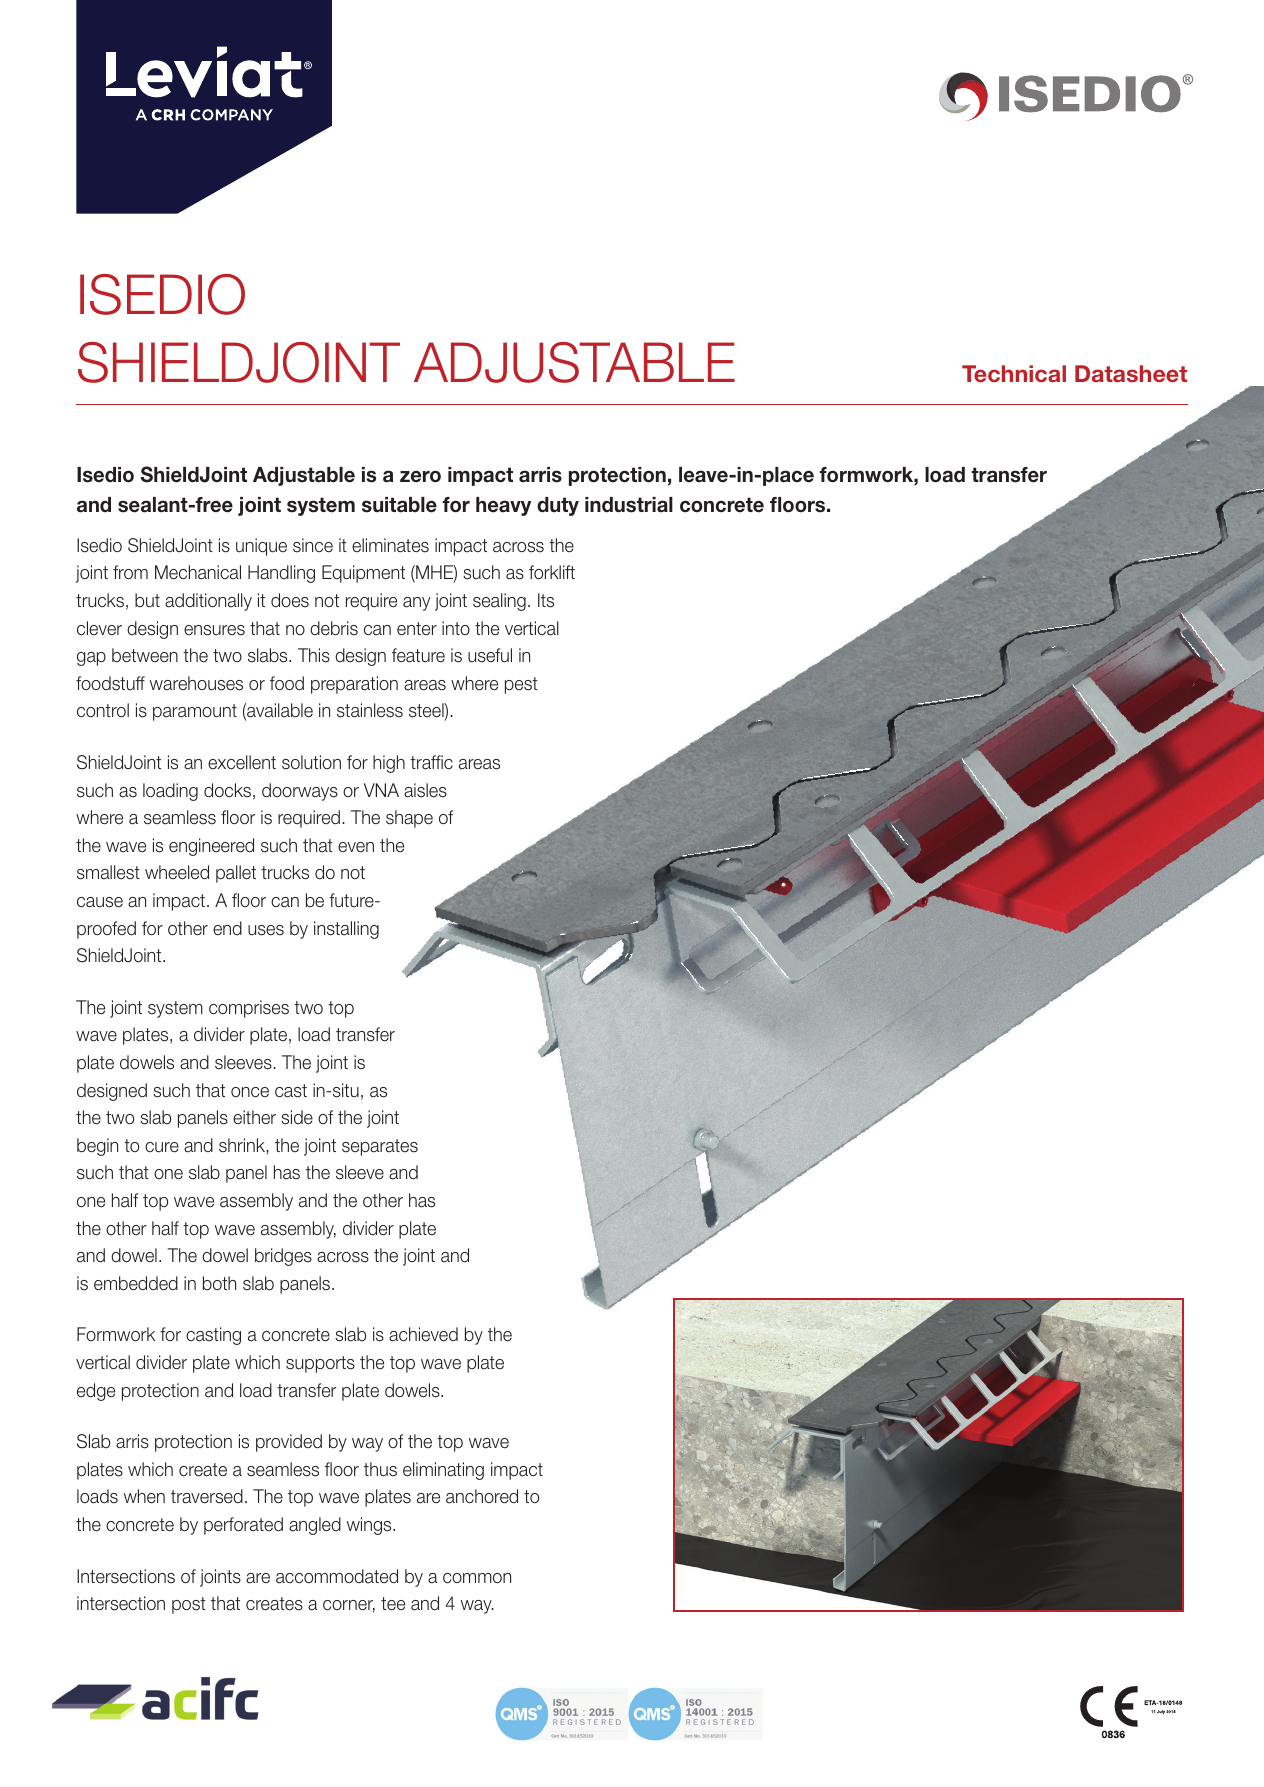 The height and width of the page is (1787, 1264). I want to click on excellent, so click(242, 762).
